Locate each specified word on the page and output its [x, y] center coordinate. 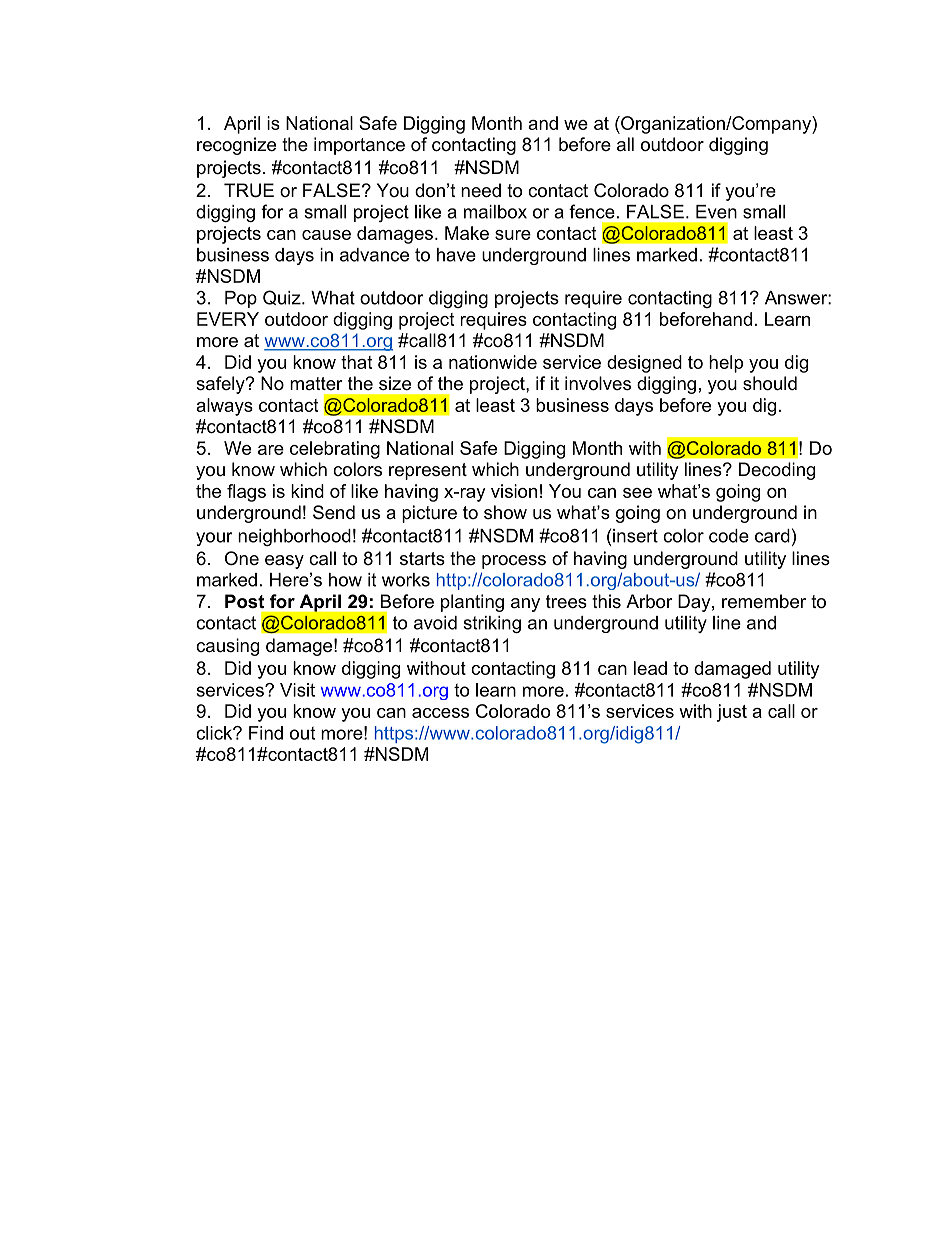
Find [266, 733]
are [271, 450]
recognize [236, 146]
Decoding [777, 471]
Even [716, 212]
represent [428, 471]
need [481, 190]
